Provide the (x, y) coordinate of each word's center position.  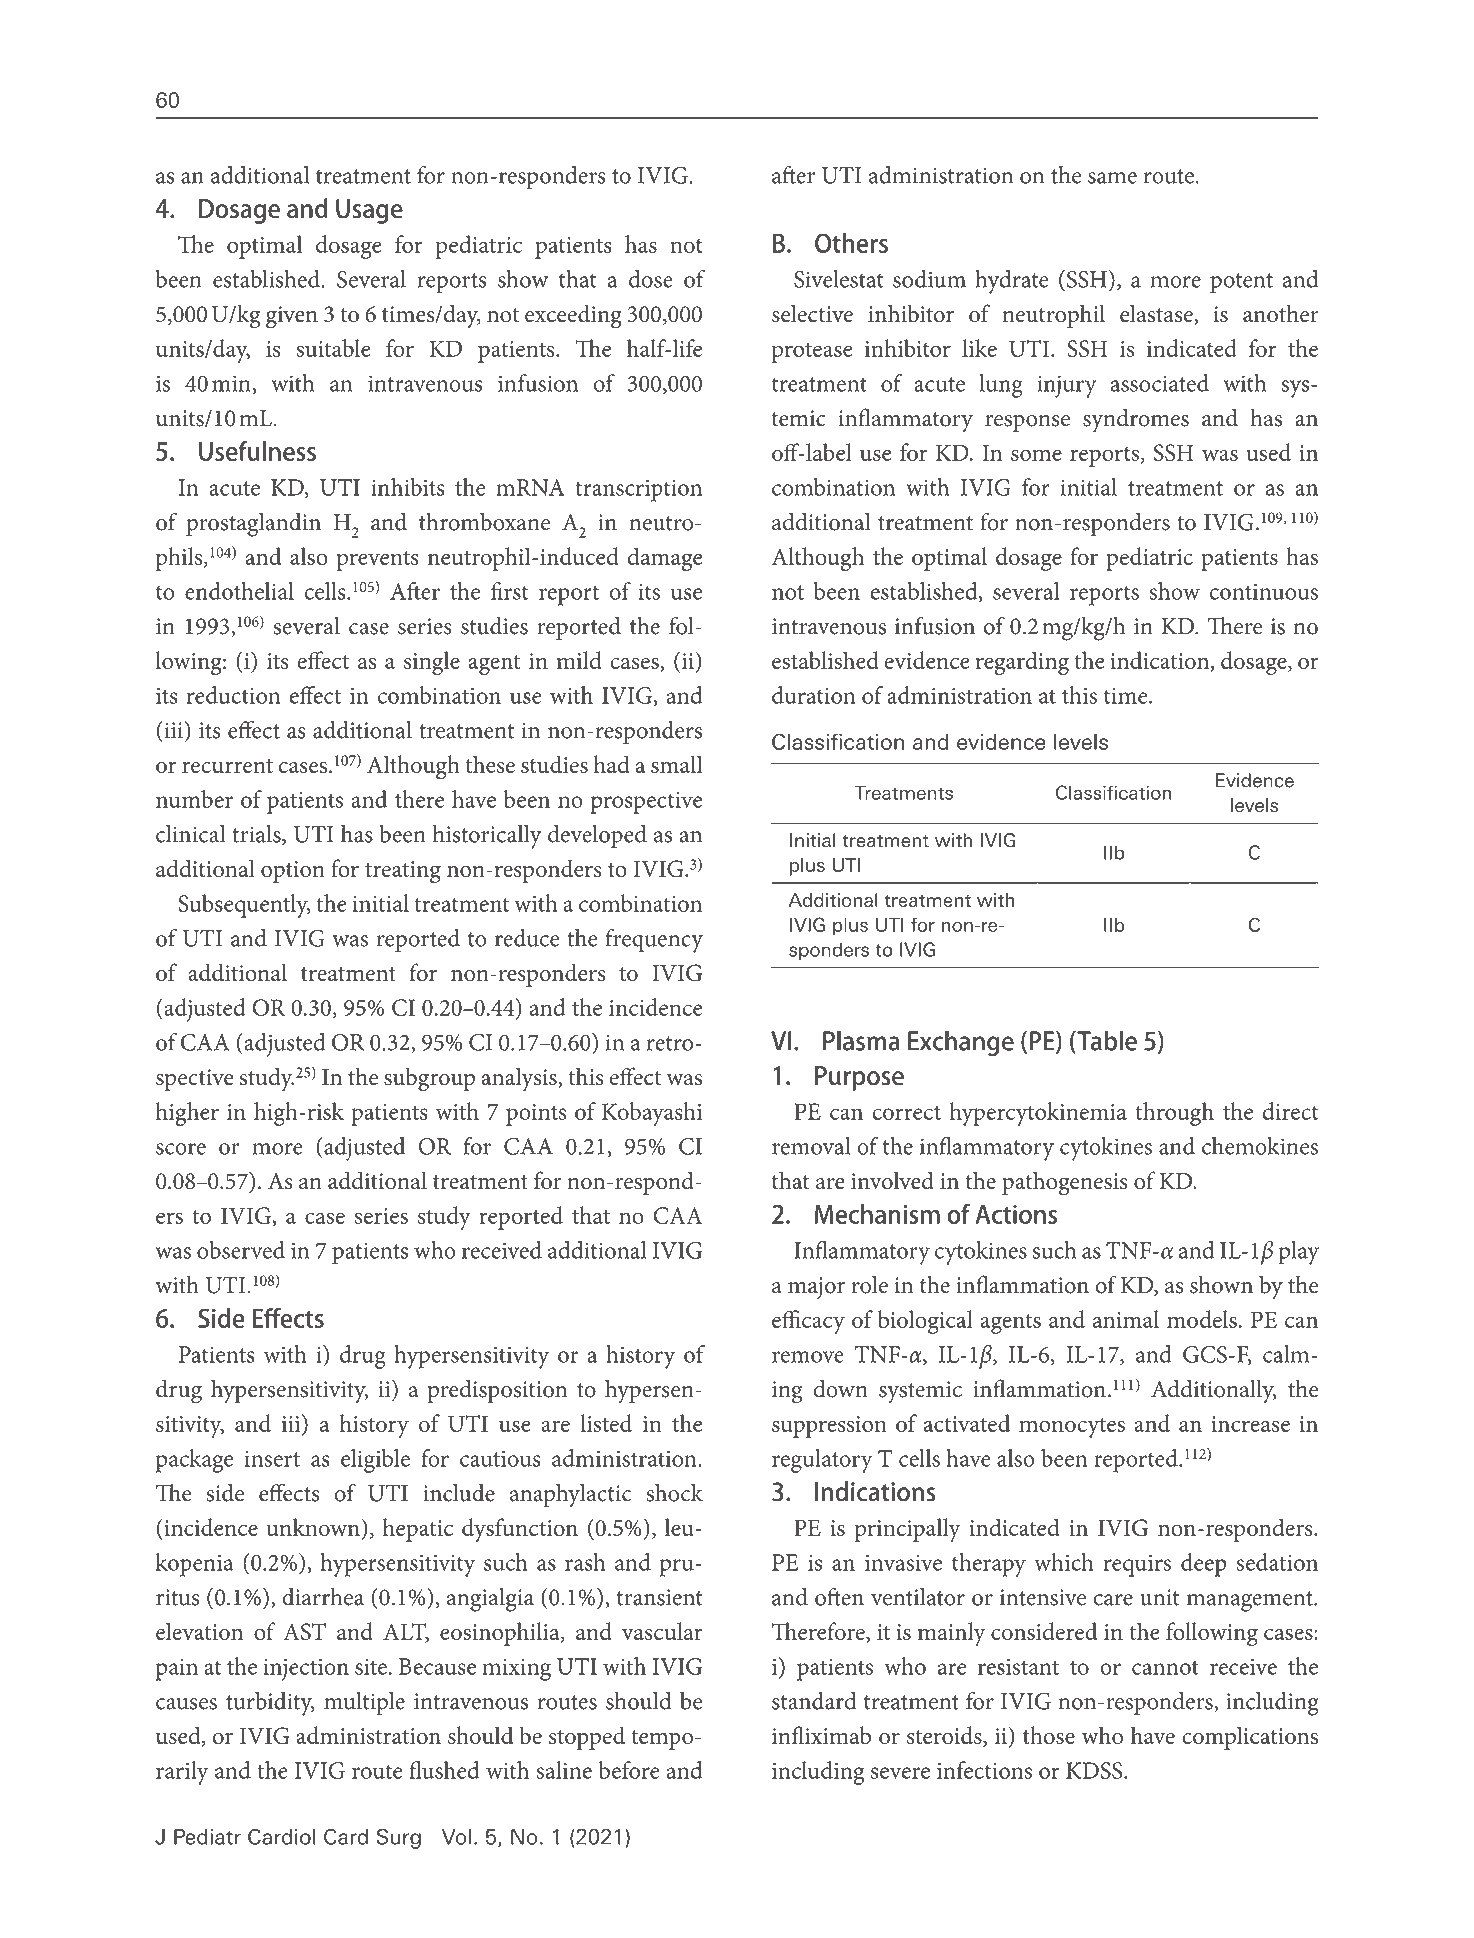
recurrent (227, 766)
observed (241, 1250)
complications (1250, 1738)
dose (651, 279)
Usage (369, 211)
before (628, 1770)
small (677, 764)
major (816, 1288)
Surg (399, 1839)
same (1112, 178)
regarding (1022, 663)
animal (1126, 1319)
